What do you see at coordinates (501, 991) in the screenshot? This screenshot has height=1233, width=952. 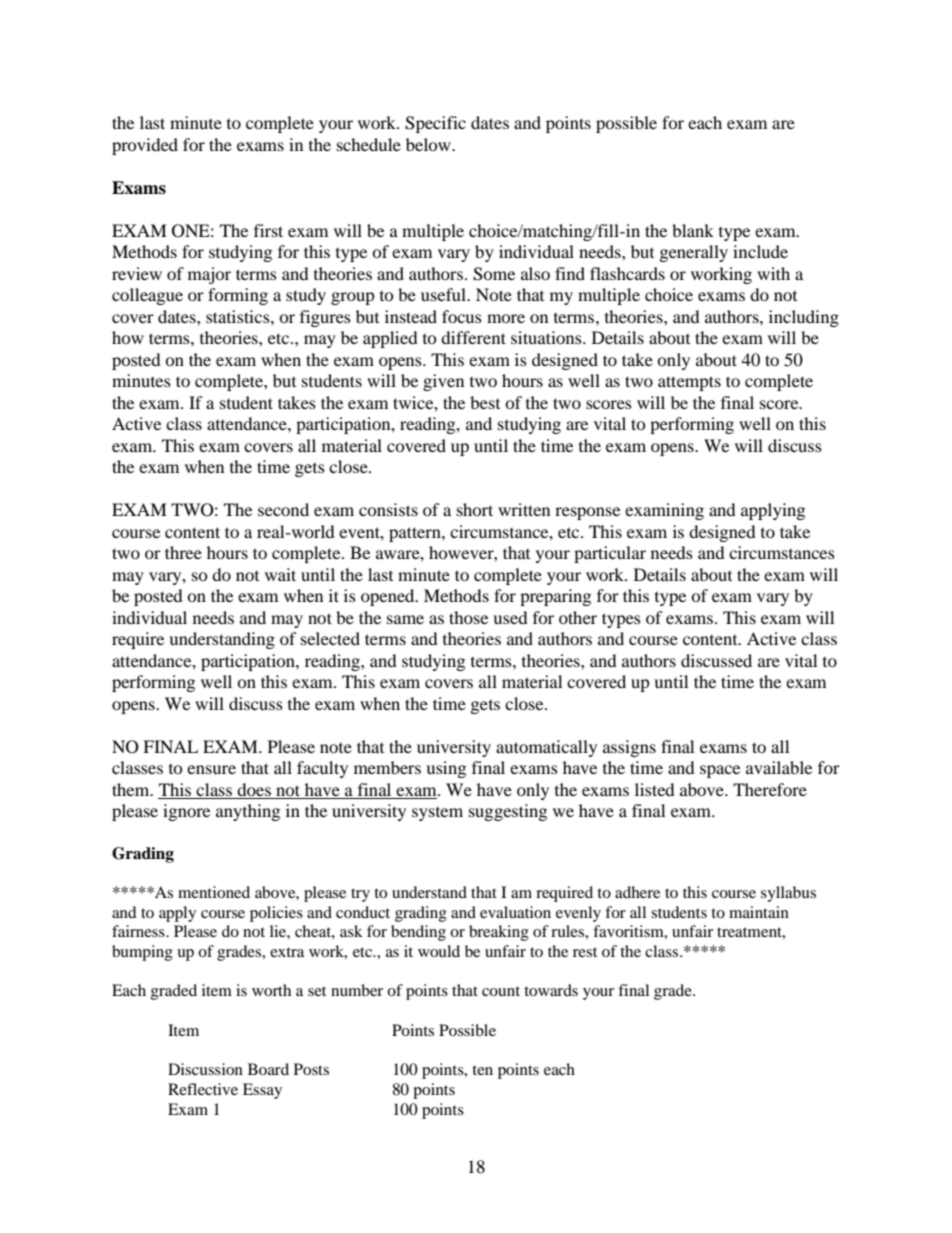 I see `count` at bounding box center [501, 991].
